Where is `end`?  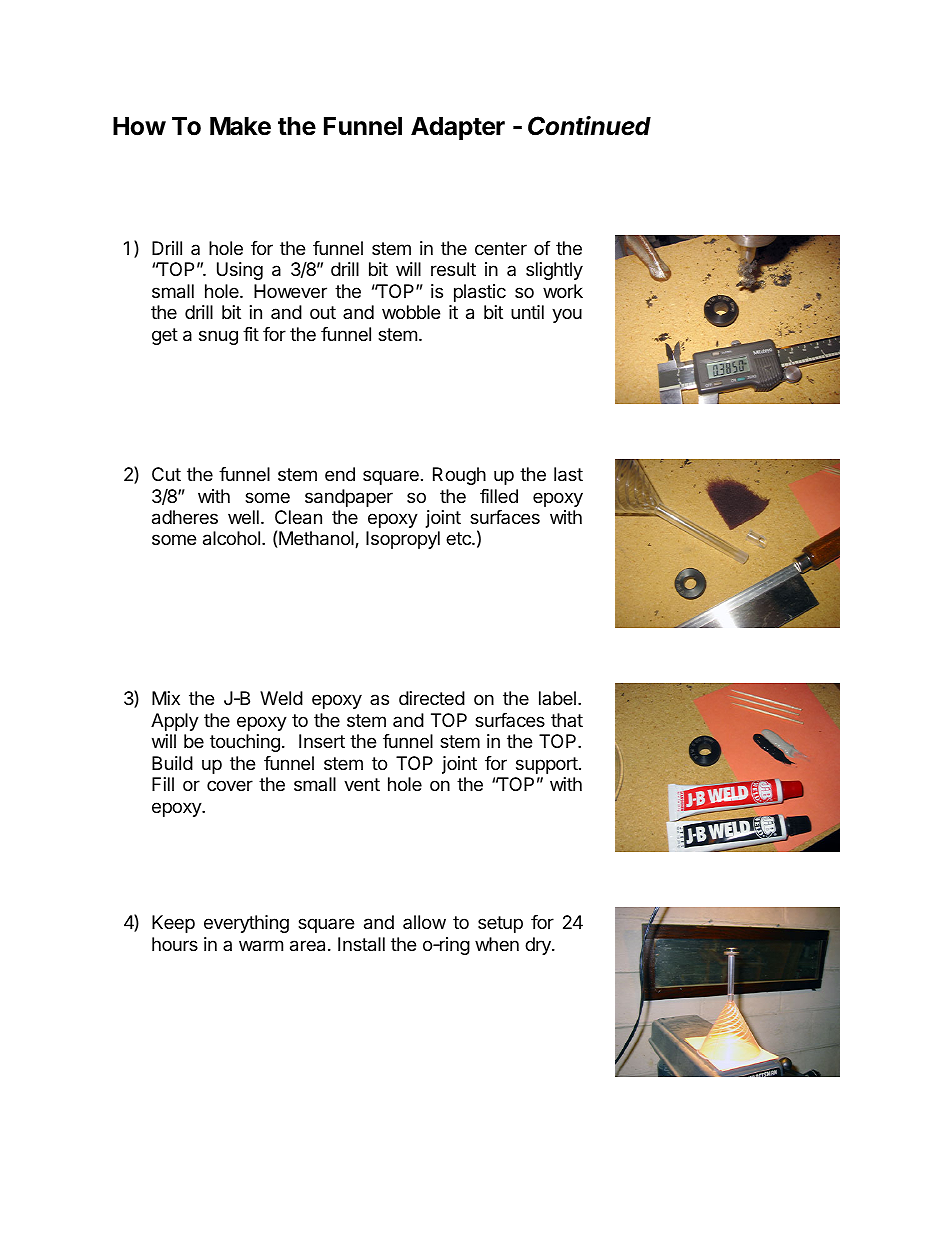 end is located at coordinates (340, 474).
